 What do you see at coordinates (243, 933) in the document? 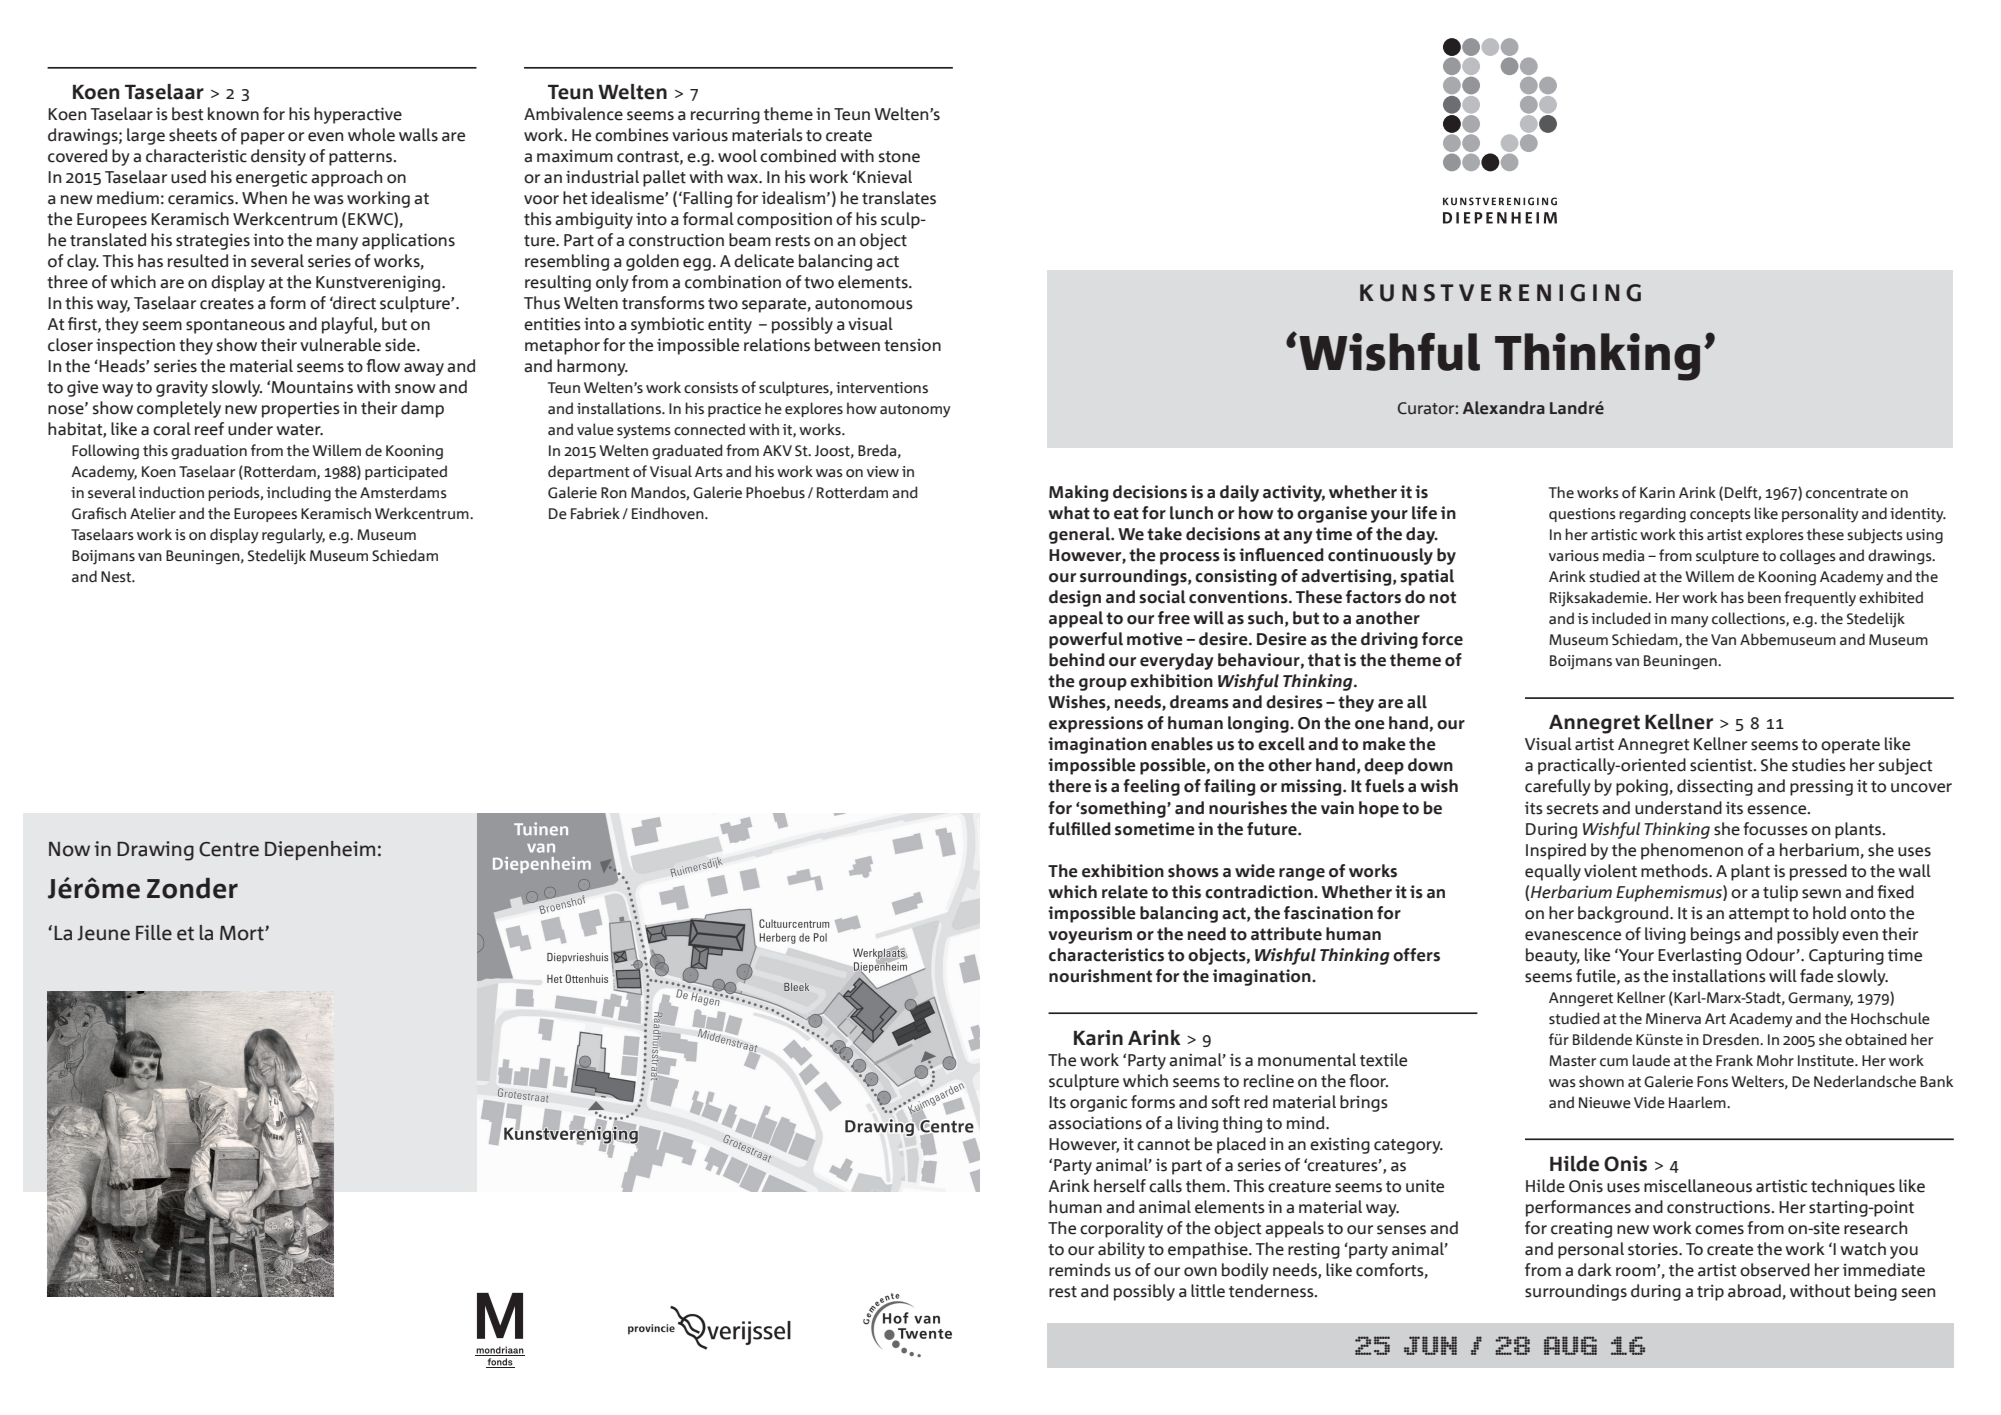
I see `Mort` at bounding box center [243, 933].
